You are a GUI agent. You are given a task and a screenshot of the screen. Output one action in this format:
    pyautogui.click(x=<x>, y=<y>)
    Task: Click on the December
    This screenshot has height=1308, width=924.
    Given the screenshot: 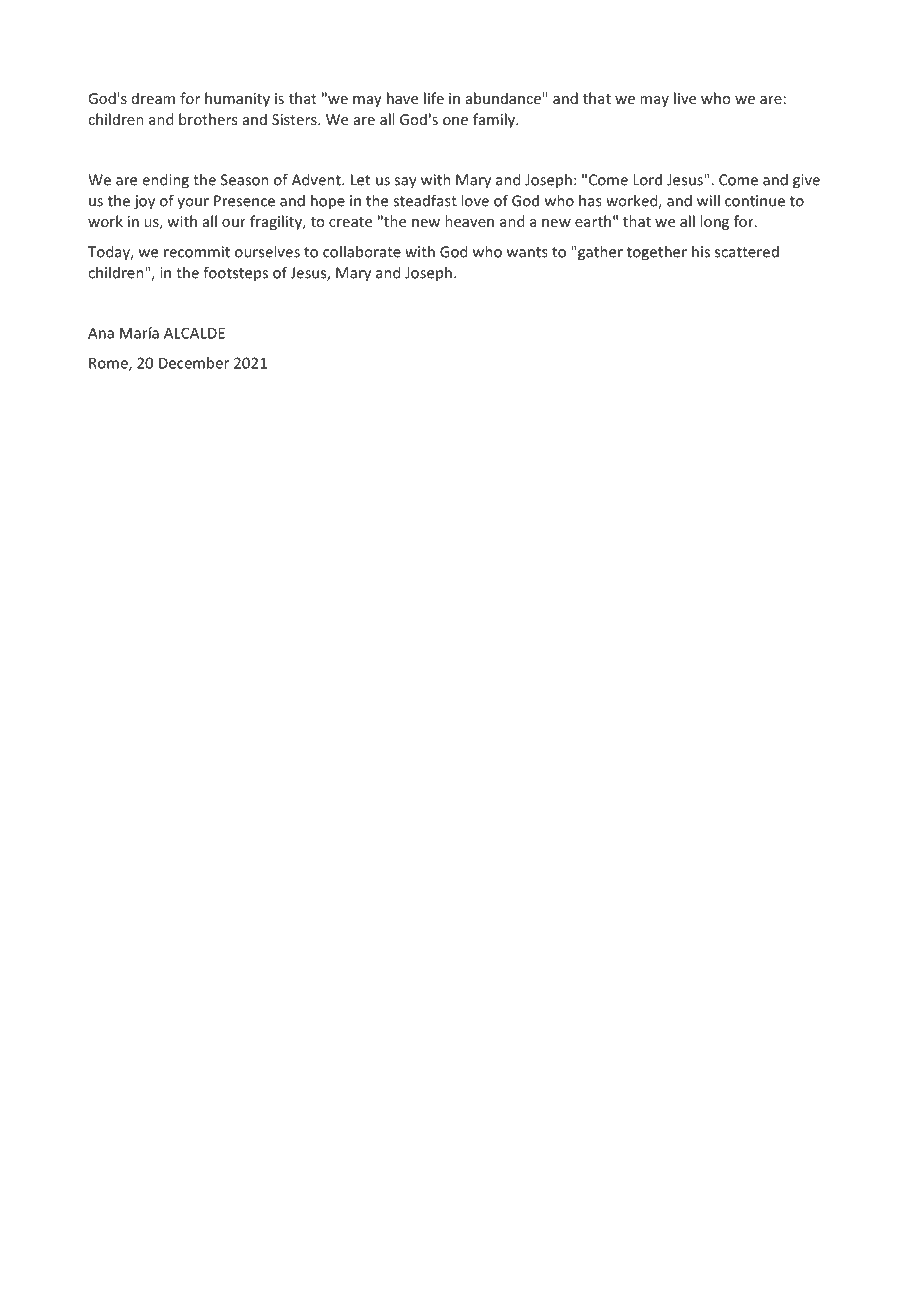 What is the action you would take?
    pyautogui.click(x=194, y=363)
